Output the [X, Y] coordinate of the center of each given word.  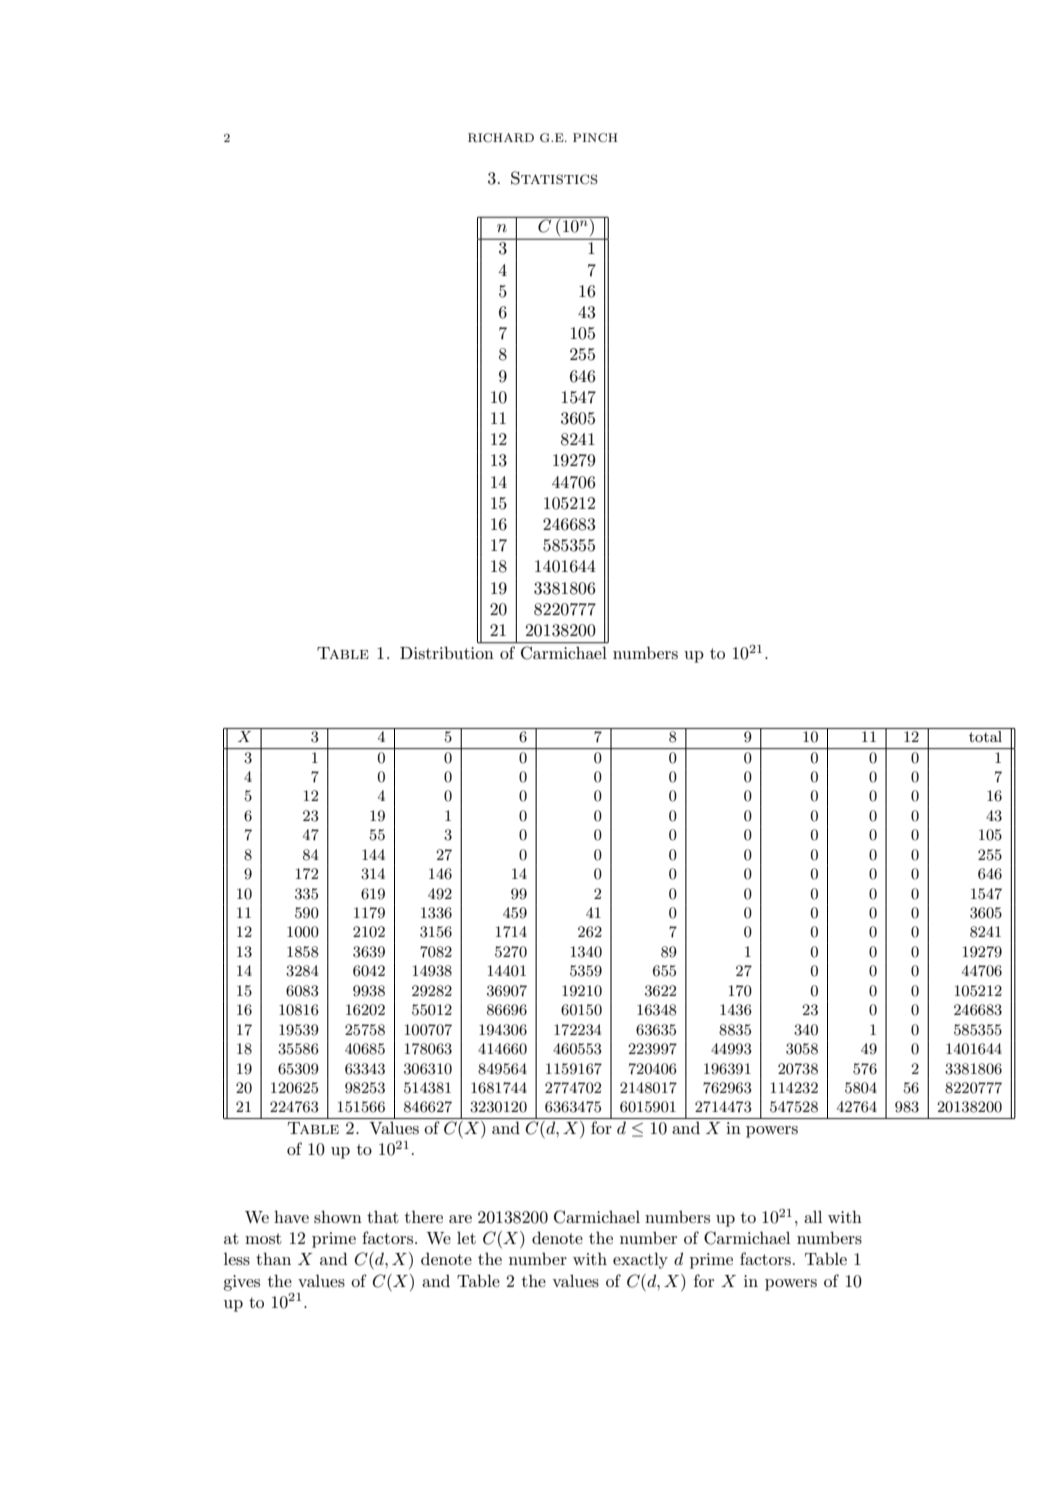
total [985, 736]
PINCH [595, 138]
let [466, 1238]
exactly [640, 1260]
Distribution [447, 652]
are [460, 1219]
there [424, 1216]
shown [338, 1216]
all [813, 1217]
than [273, 1258]
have [291, 1216]
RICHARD [501, 138]
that [383, 1217]
